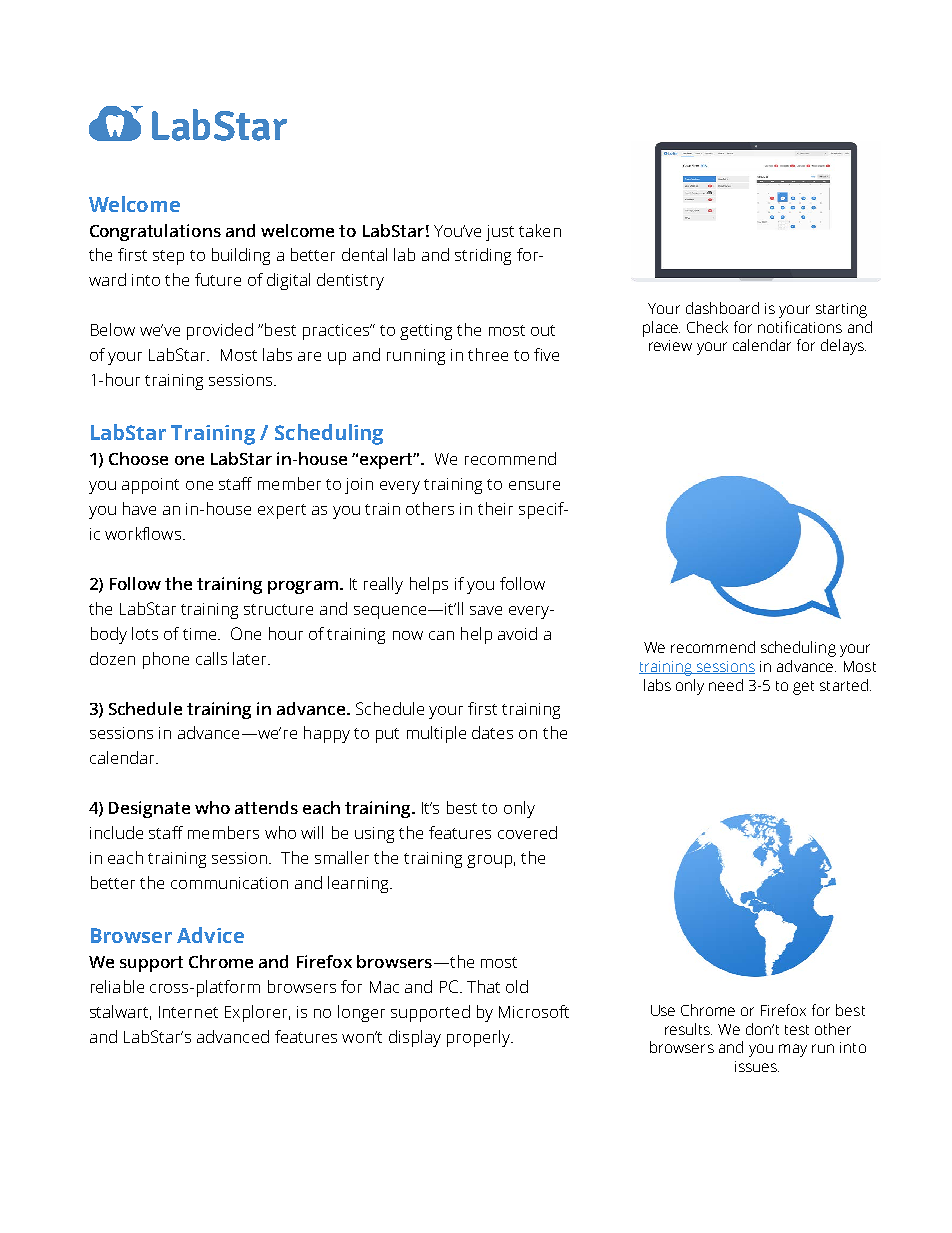  Describe the element at coordinates (168, 257) in the screenshot. I see `step` at that location.
